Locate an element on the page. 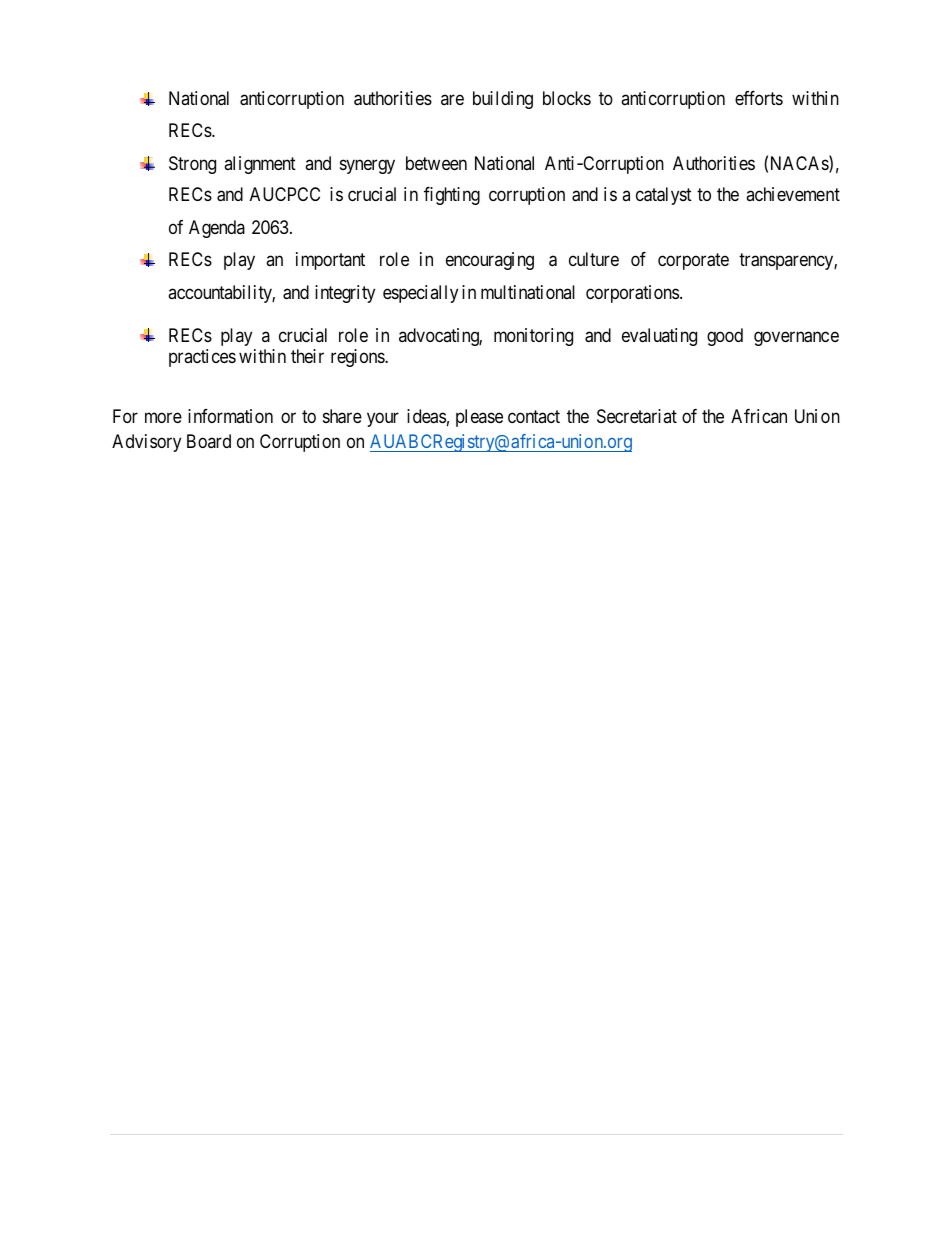 This image has height=1233, width=952. encouraging is located at coordinates (490, 261).
